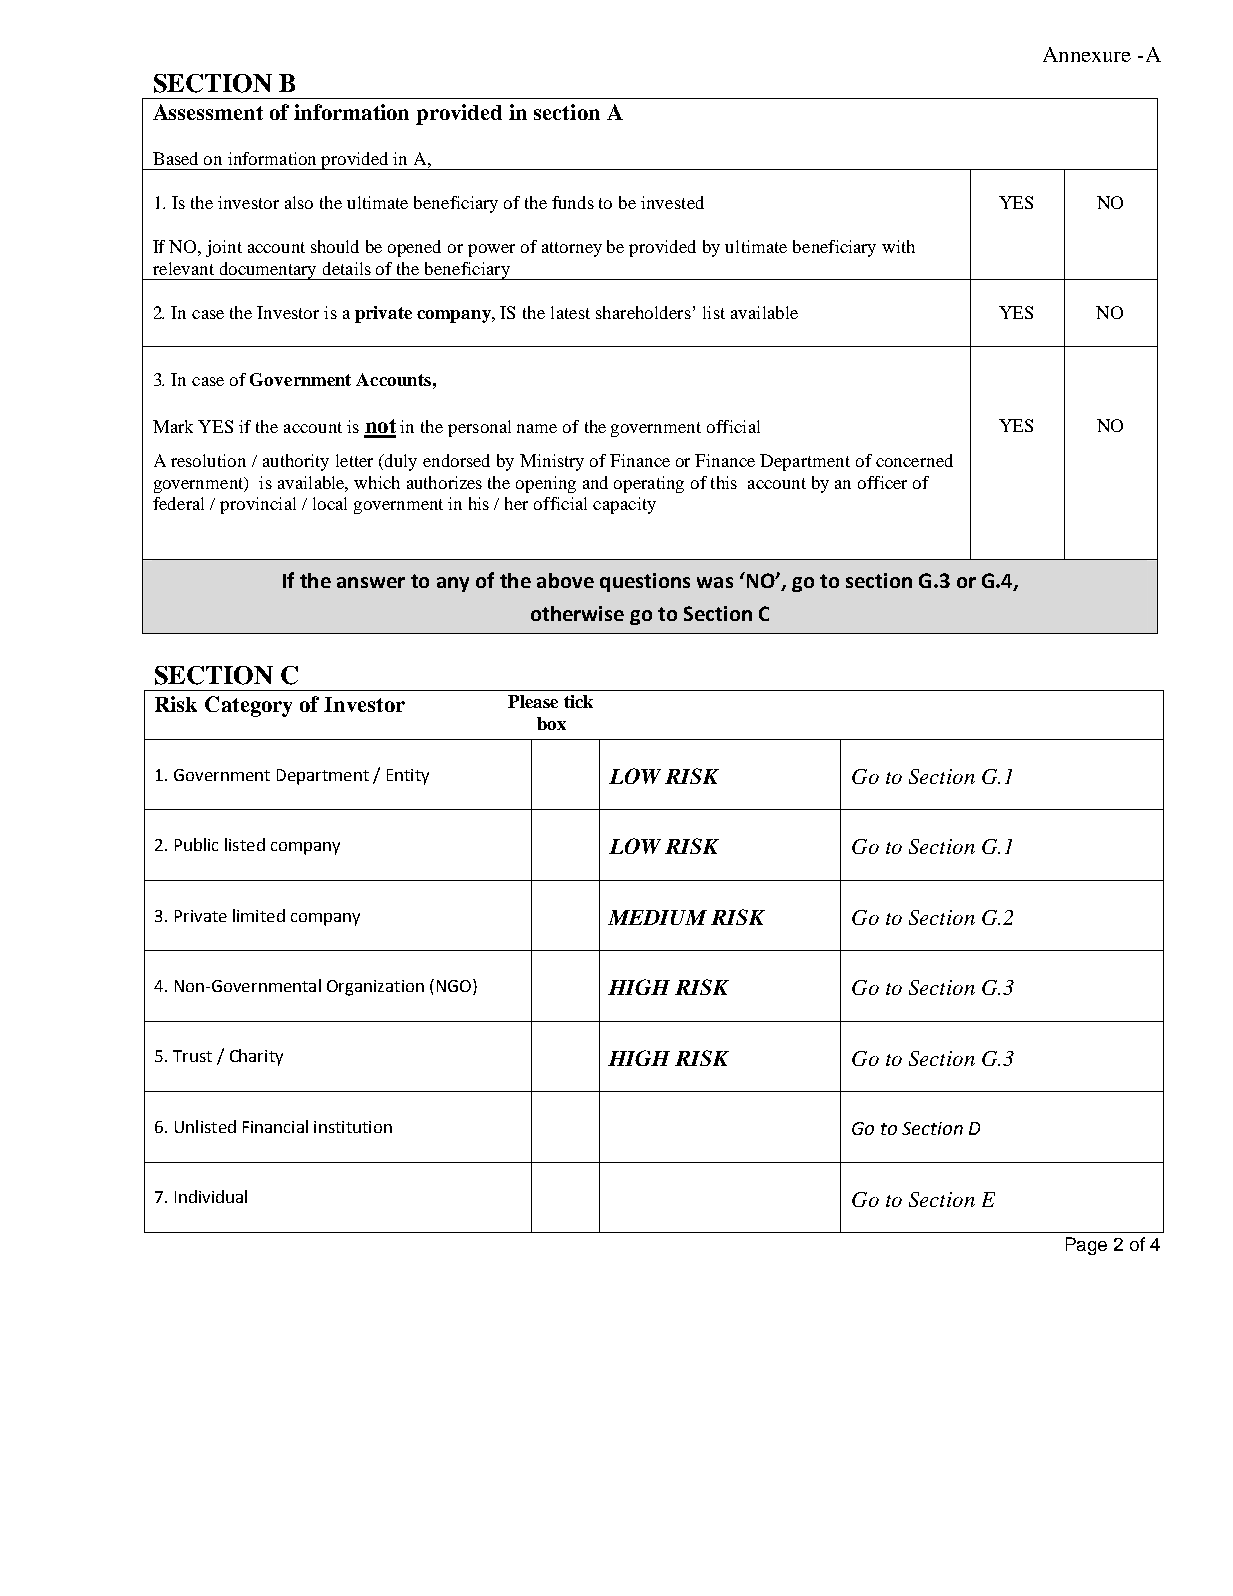  What do you see at coordinates (578, 701) in the screenshot?
I see `tick` at bounding box center [578, 701].
